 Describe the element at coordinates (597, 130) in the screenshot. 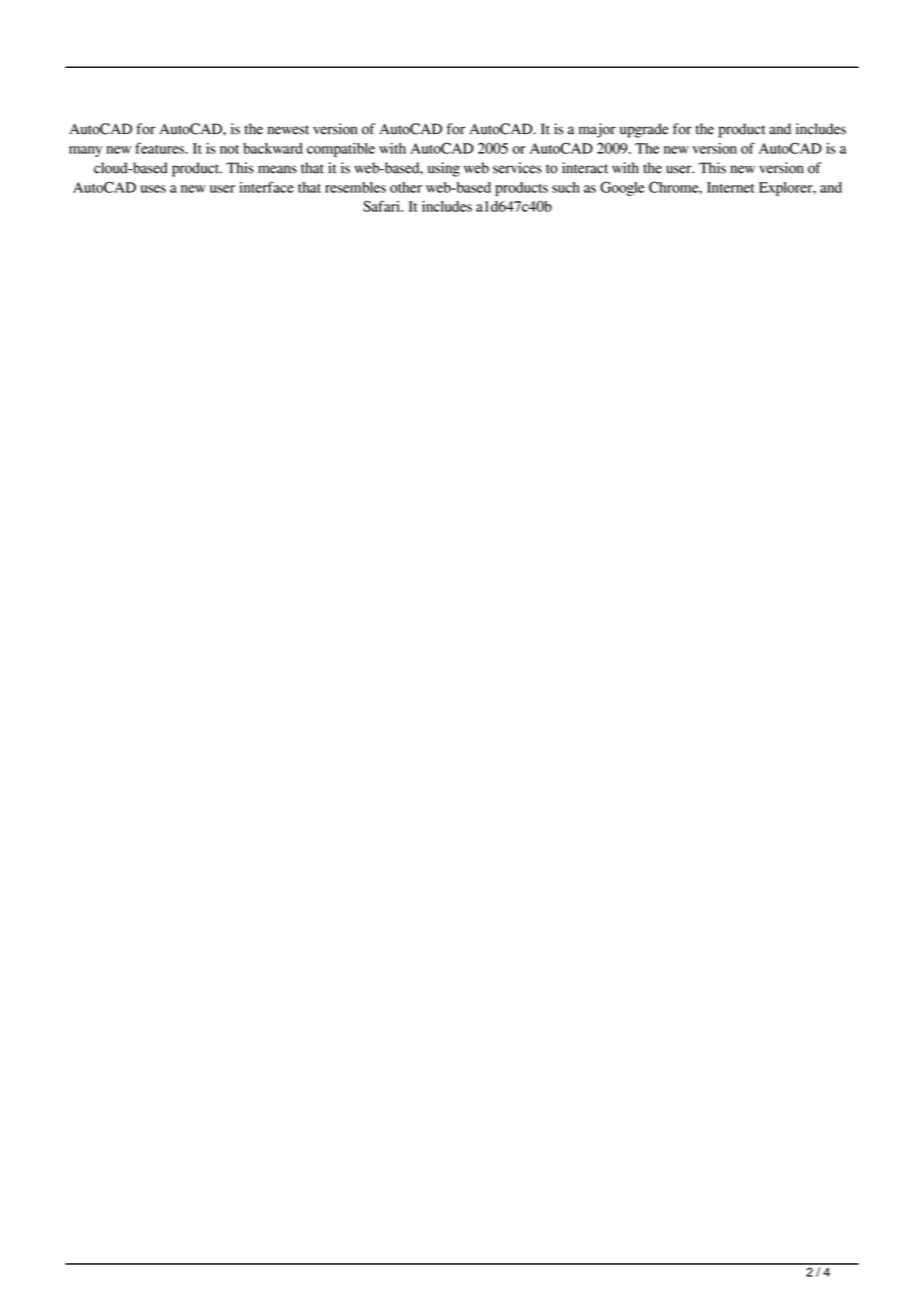

I see `major` at that location.
